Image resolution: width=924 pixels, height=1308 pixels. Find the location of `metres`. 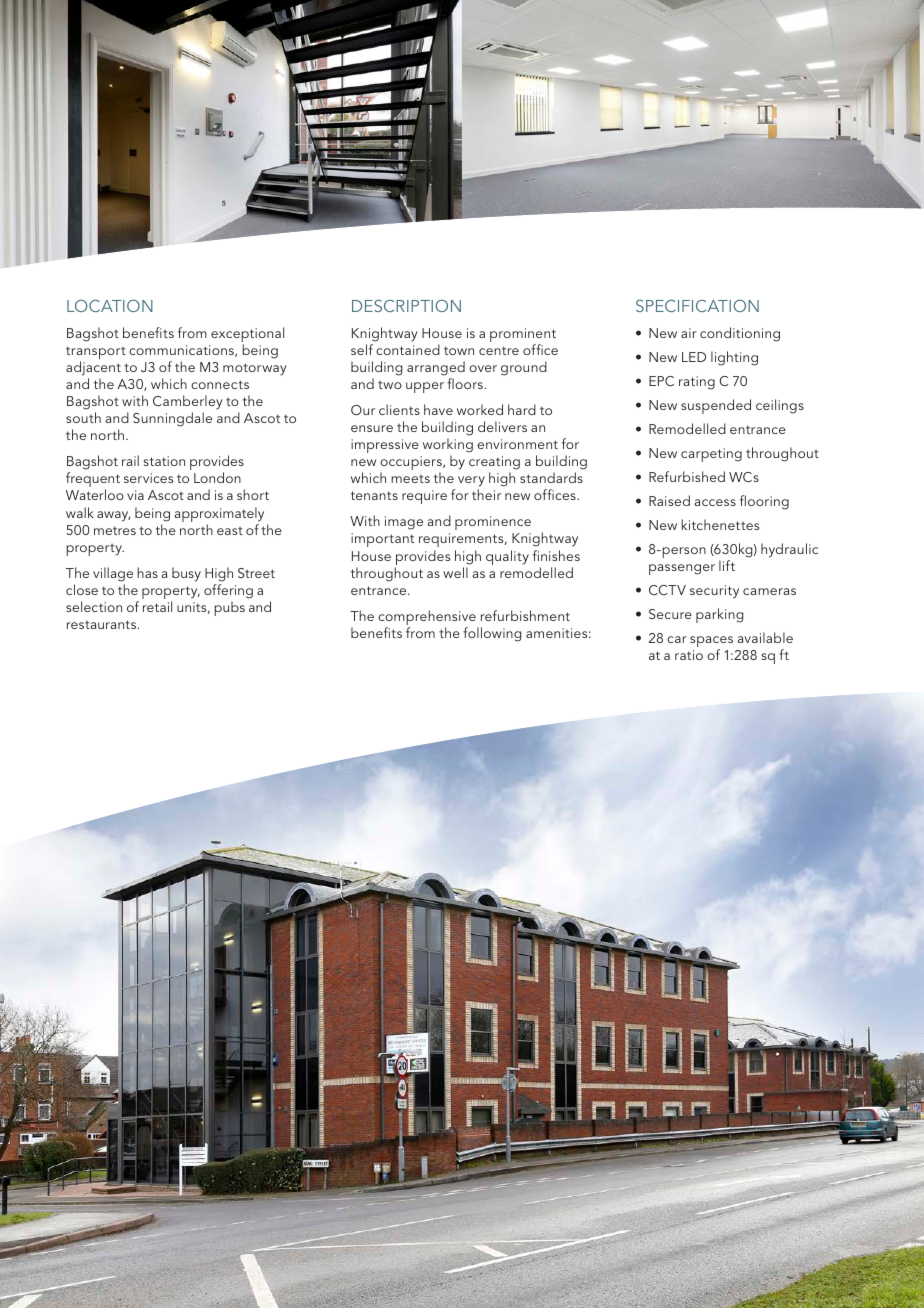

metres is located at coordinates (115, 530).
